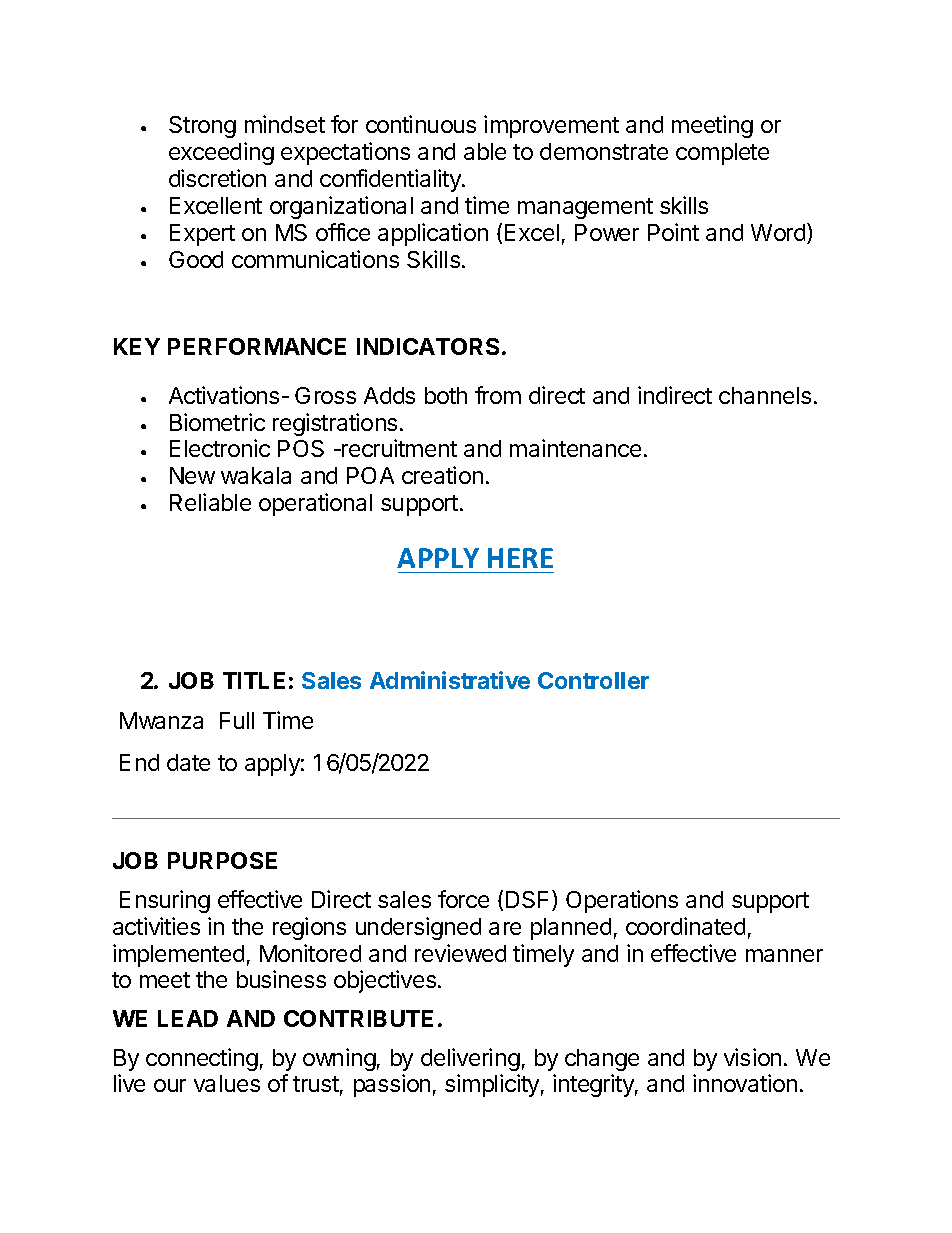 This image has width=952, height=1233. What do you see at coordinates (593, 680) in the image?
I see `Controller` at bounding box center [593, 680].
